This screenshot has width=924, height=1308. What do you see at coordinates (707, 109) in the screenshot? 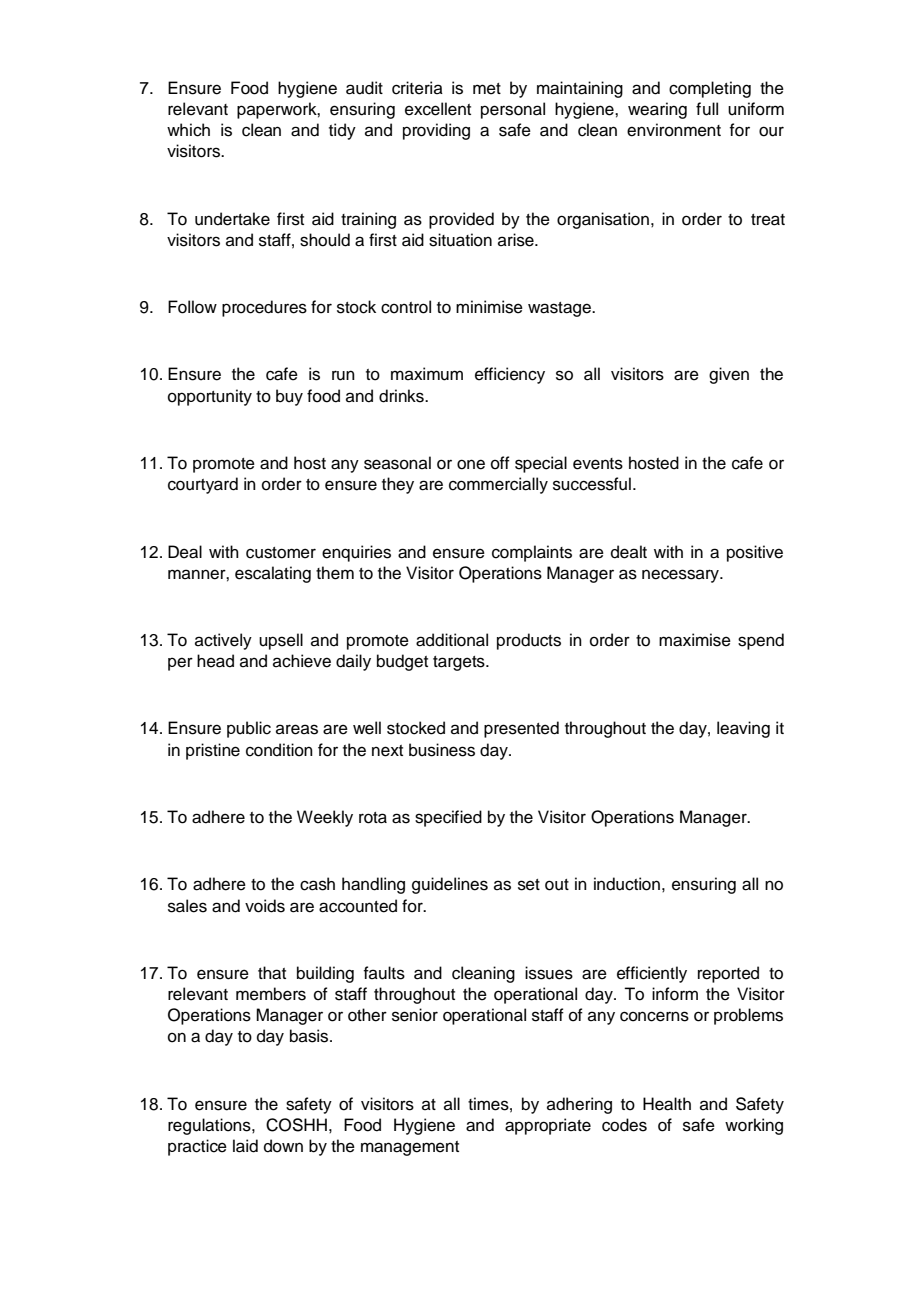
I see `full` at bounding box center [707, 109].
